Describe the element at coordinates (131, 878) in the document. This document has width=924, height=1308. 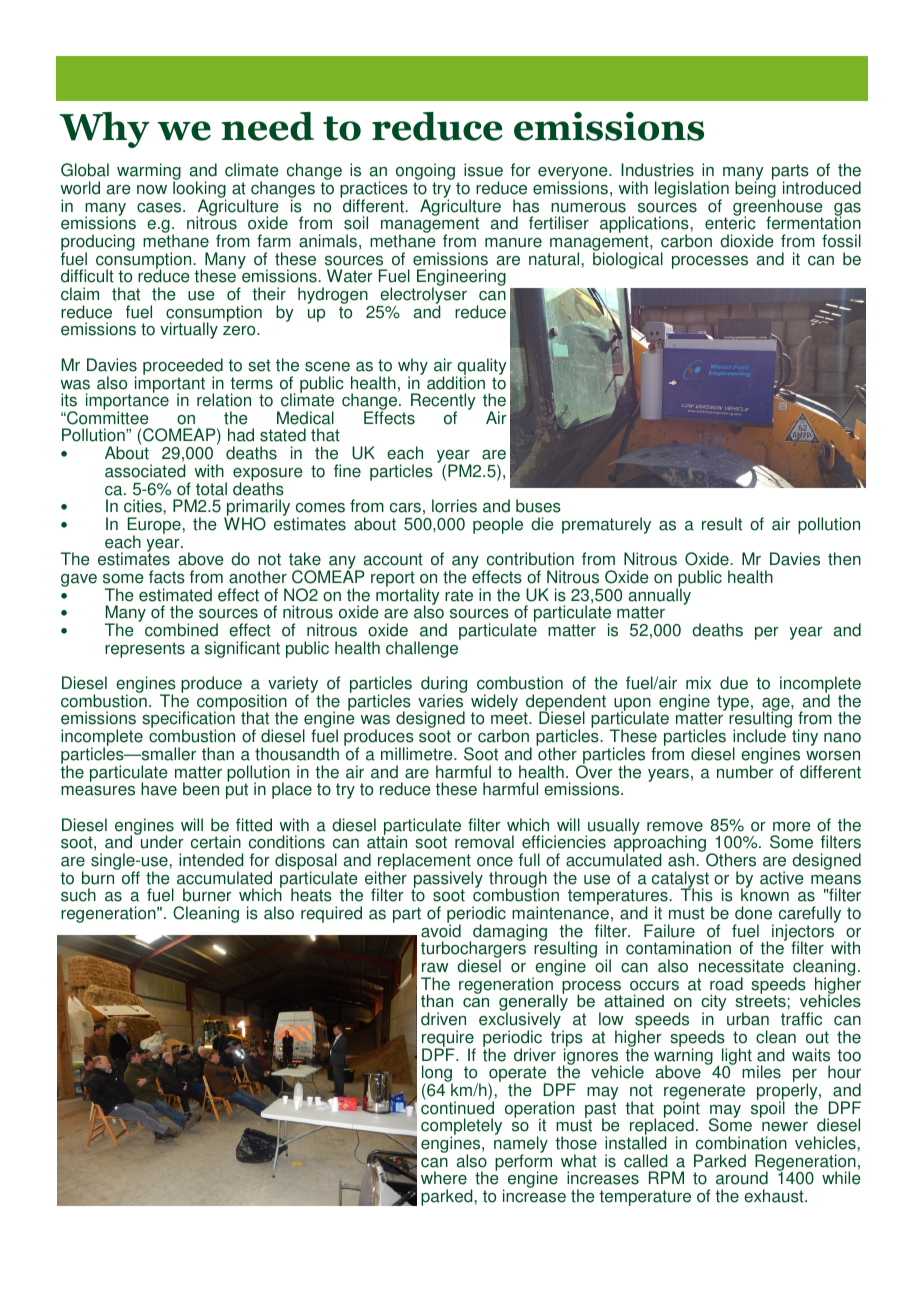
I see `off` at that location.
